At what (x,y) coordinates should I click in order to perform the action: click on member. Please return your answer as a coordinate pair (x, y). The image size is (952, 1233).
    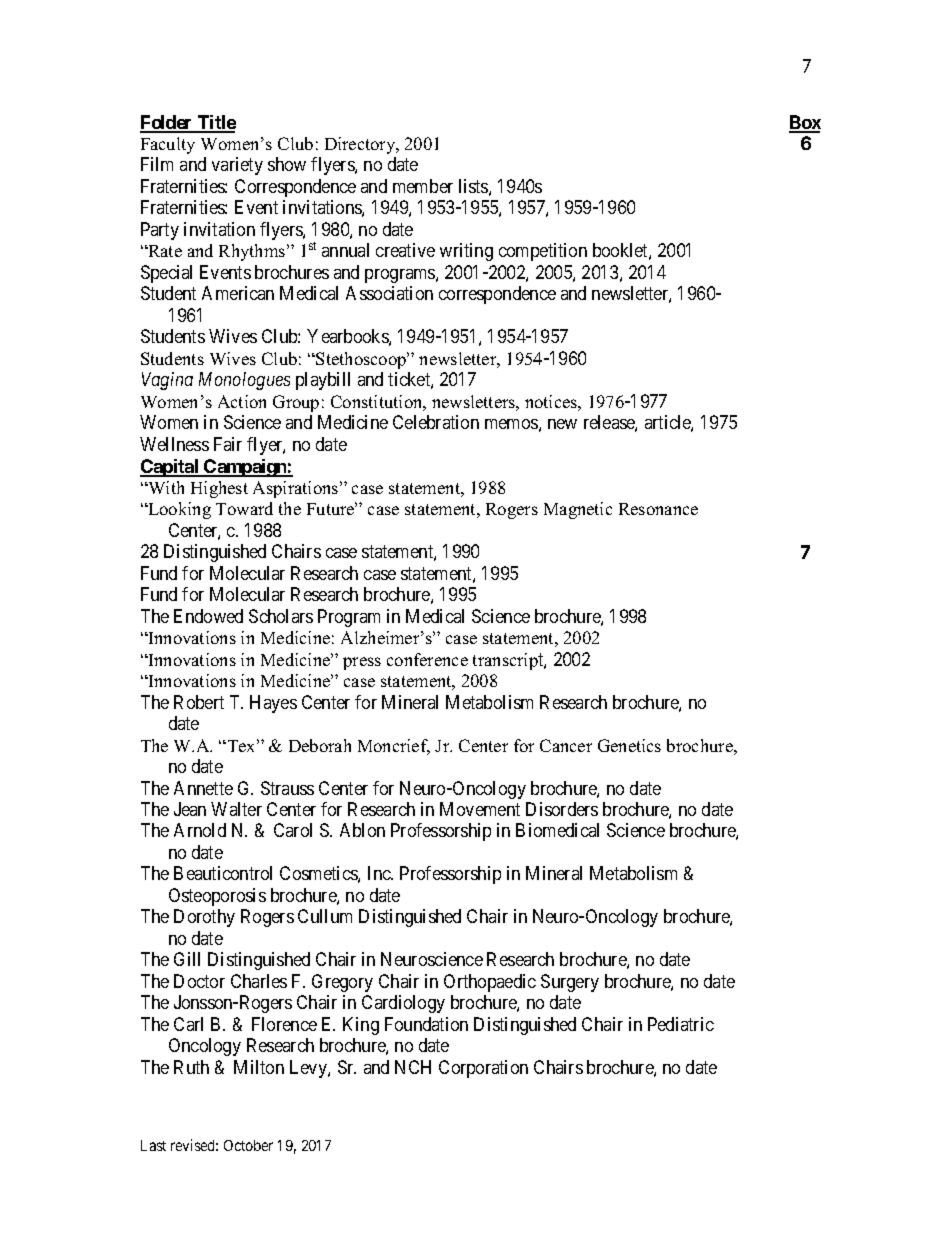
    Looking at the image, I should click on (423, 186).
